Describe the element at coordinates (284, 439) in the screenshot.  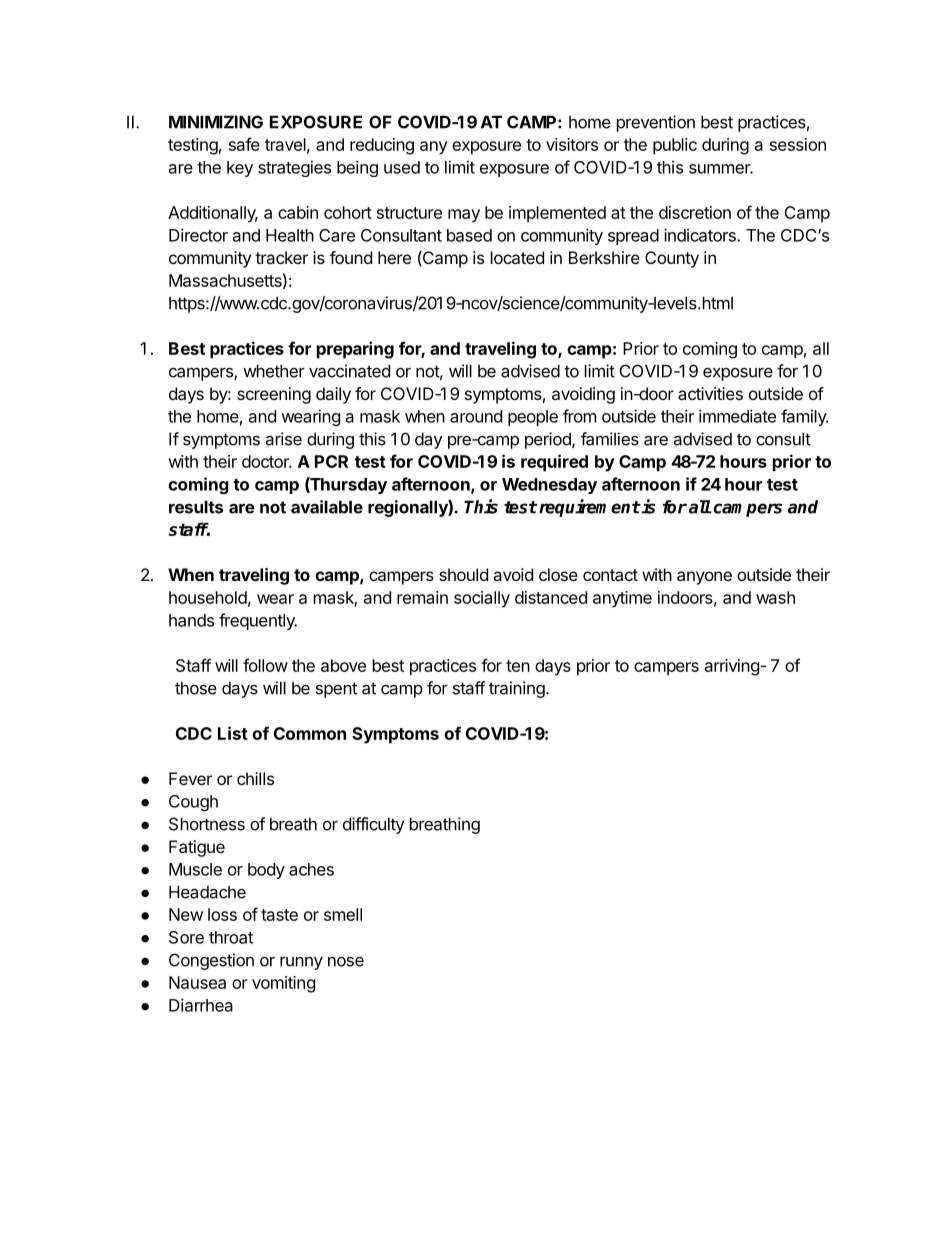
I see `arise` at that location.
